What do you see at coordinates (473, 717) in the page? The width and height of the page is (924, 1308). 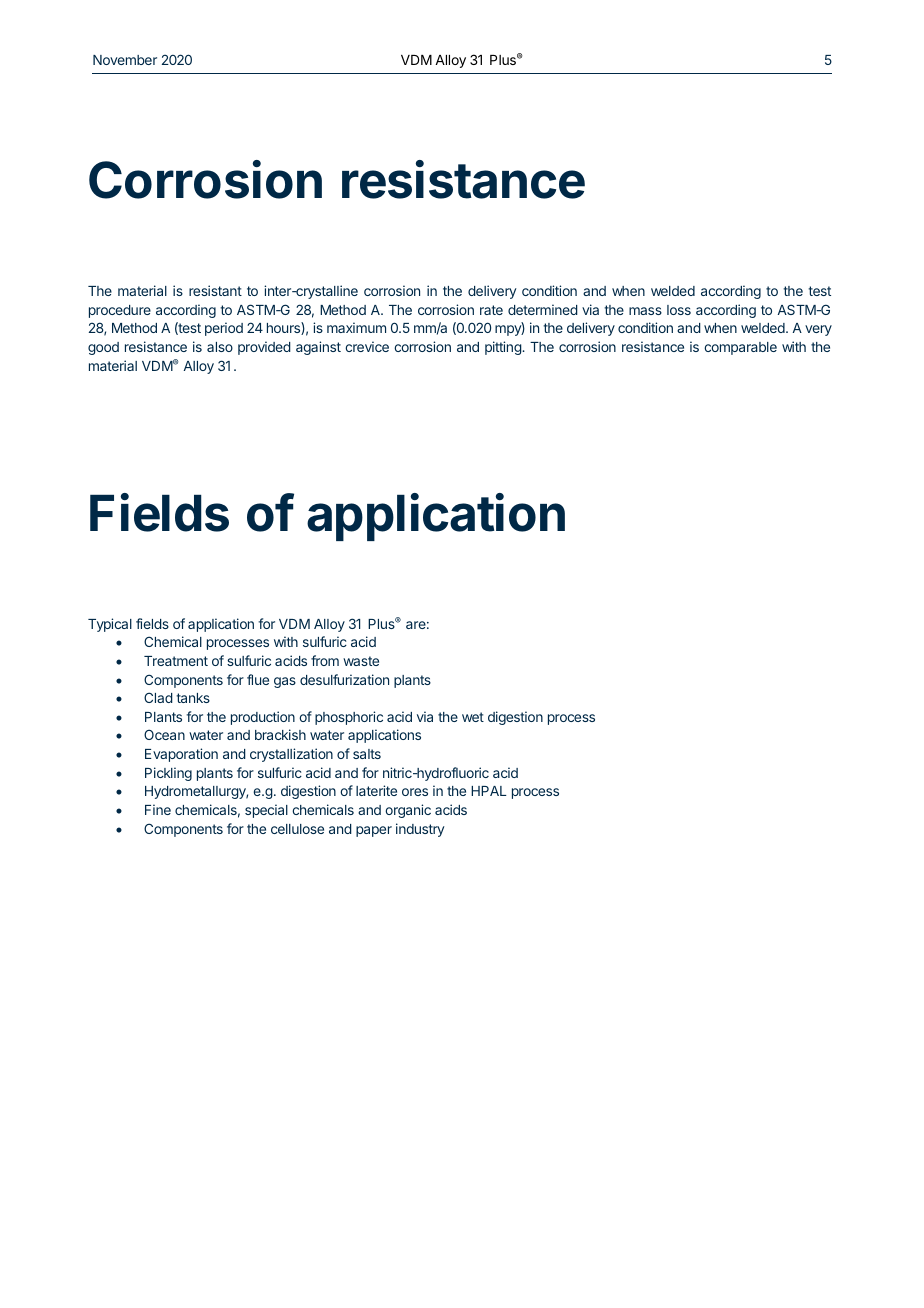 I see `wet` at bounding box center [473, 717].
